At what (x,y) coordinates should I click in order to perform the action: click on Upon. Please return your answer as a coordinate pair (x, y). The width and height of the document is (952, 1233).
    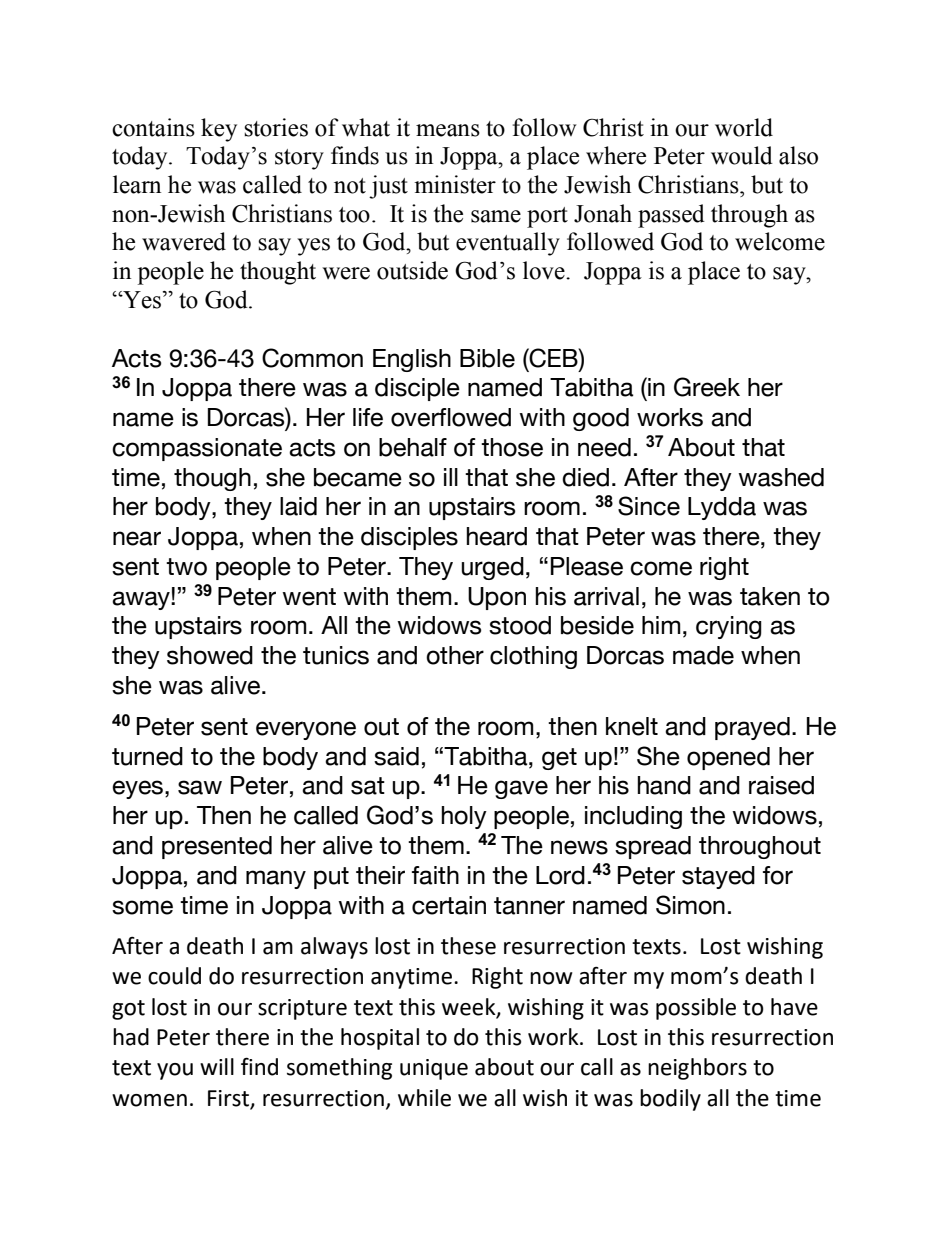
    Looking at the image, I should click on (497, 598).
